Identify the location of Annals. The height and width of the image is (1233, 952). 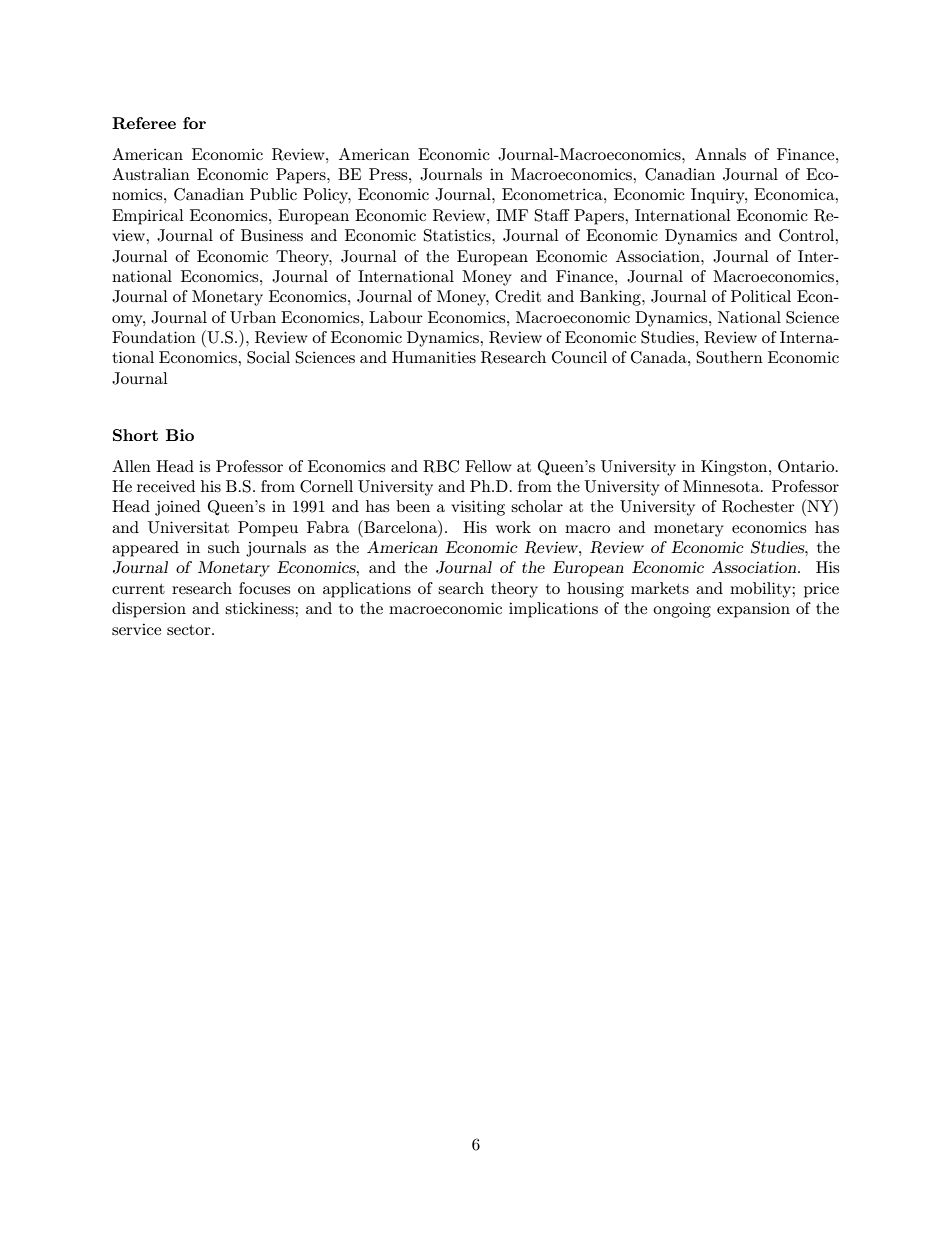
(720, 154).
